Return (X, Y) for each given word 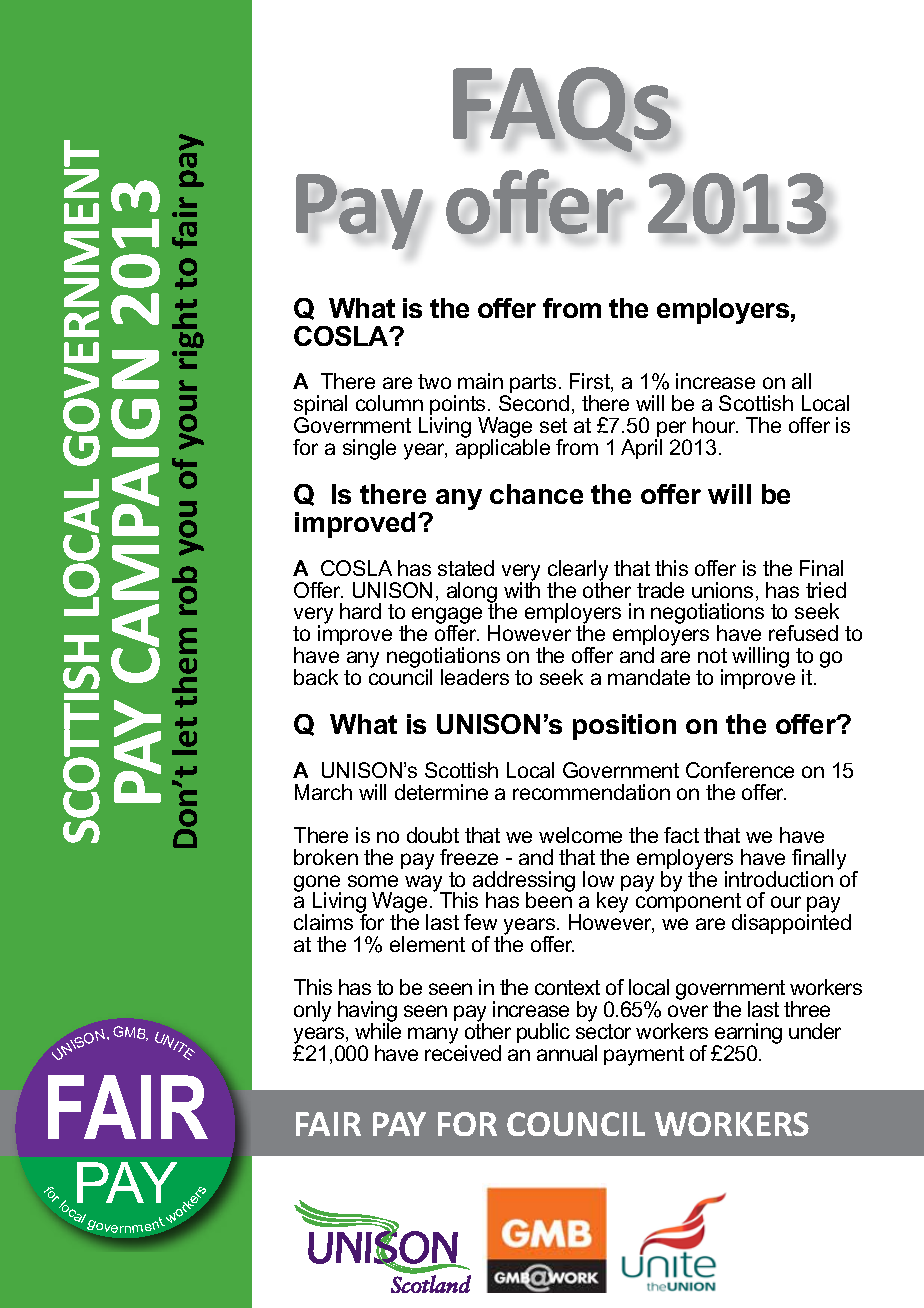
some (373, 881)
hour (715, 425)
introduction (779, 879)
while (378, 1030)
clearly (578, 571)
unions (722, 590)
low (598, 879)
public (543, 1033)
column (389, 403)
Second (534, 403)
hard (360, 611)
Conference (740, 770)
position (624, 727)
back (316, 677)
